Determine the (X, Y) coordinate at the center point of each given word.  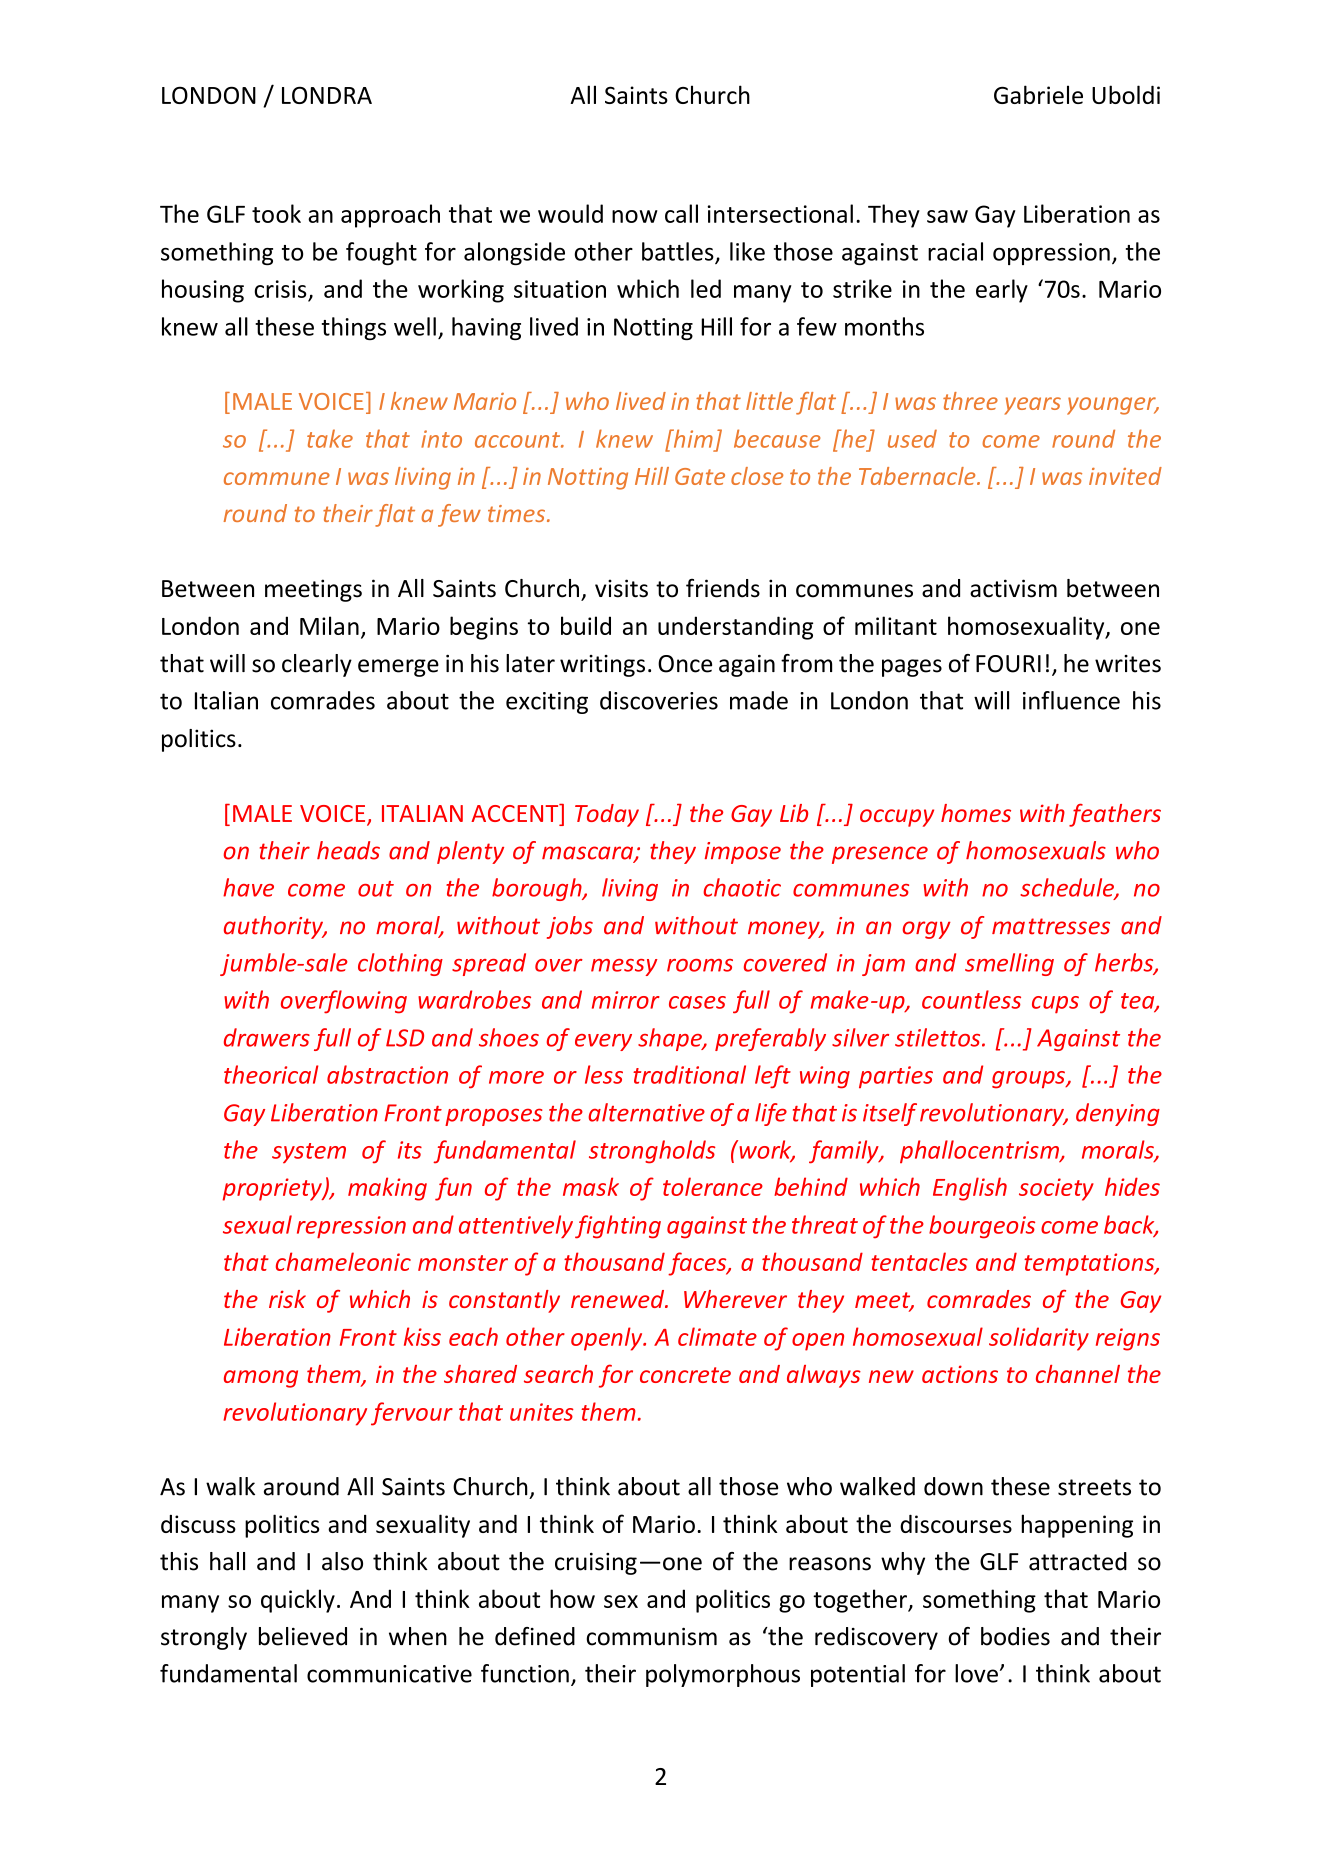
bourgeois (982, 1227)
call (681, 213)
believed (303, 1636)
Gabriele (1038, 94)
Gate (700, 476)
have (248, 887)
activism (1013, 588)
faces (698, 1264)
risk (287, 1299)
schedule (1068, 888)
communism (652, 1637)
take (330, 438)
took (276, 213)
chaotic (742, 887)
